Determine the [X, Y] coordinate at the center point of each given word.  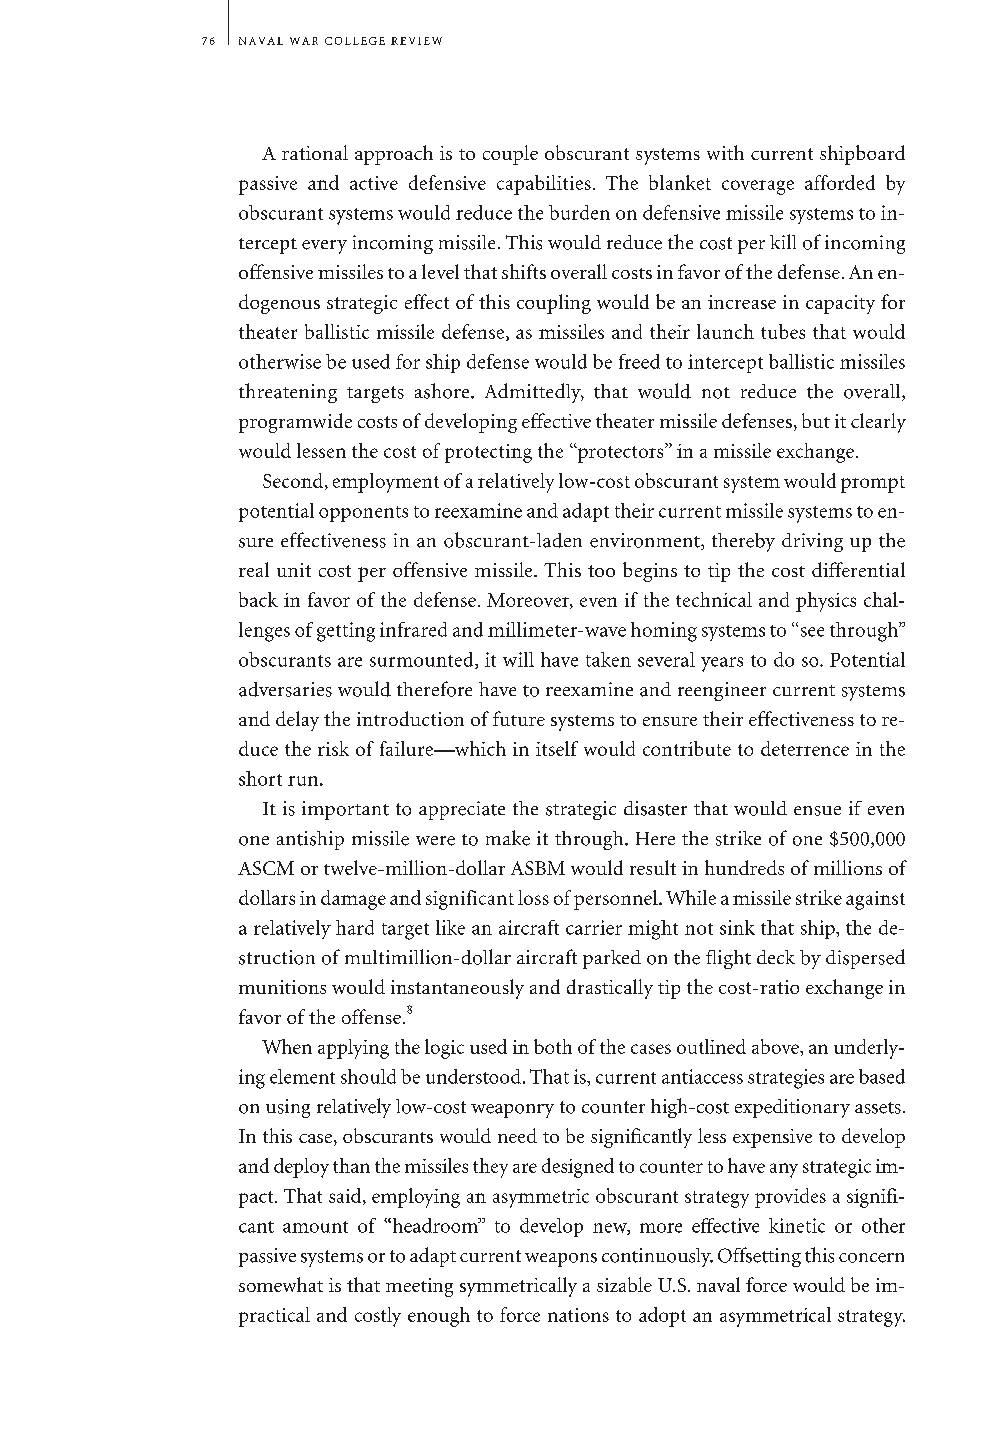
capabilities [544, 185]
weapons [561, 1260]
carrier [594, 927]
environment [646, 541]
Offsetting [759, 1257]
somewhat [281, 1284]
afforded [840, 182]
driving [812, 542]
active [374, 183]
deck [776, 957]
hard [355, 927]
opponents [363, 514]
